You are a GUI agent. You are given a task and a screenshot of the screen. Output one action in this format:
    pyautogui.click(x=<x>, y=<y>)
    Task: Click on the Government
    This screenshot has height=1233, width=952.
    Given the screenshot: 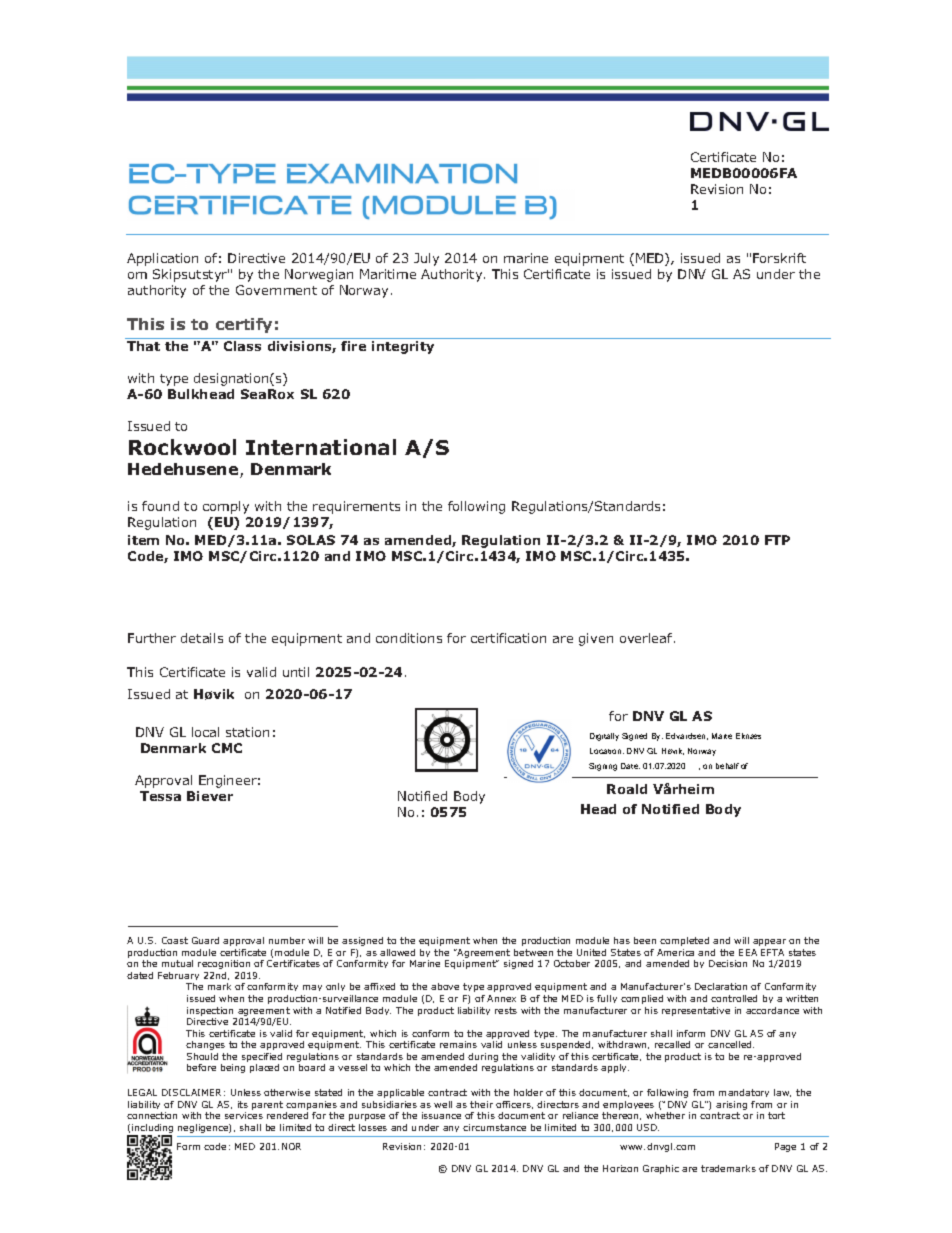 What is the action you would take?
    pyautogui.click(x=276, y=290)
